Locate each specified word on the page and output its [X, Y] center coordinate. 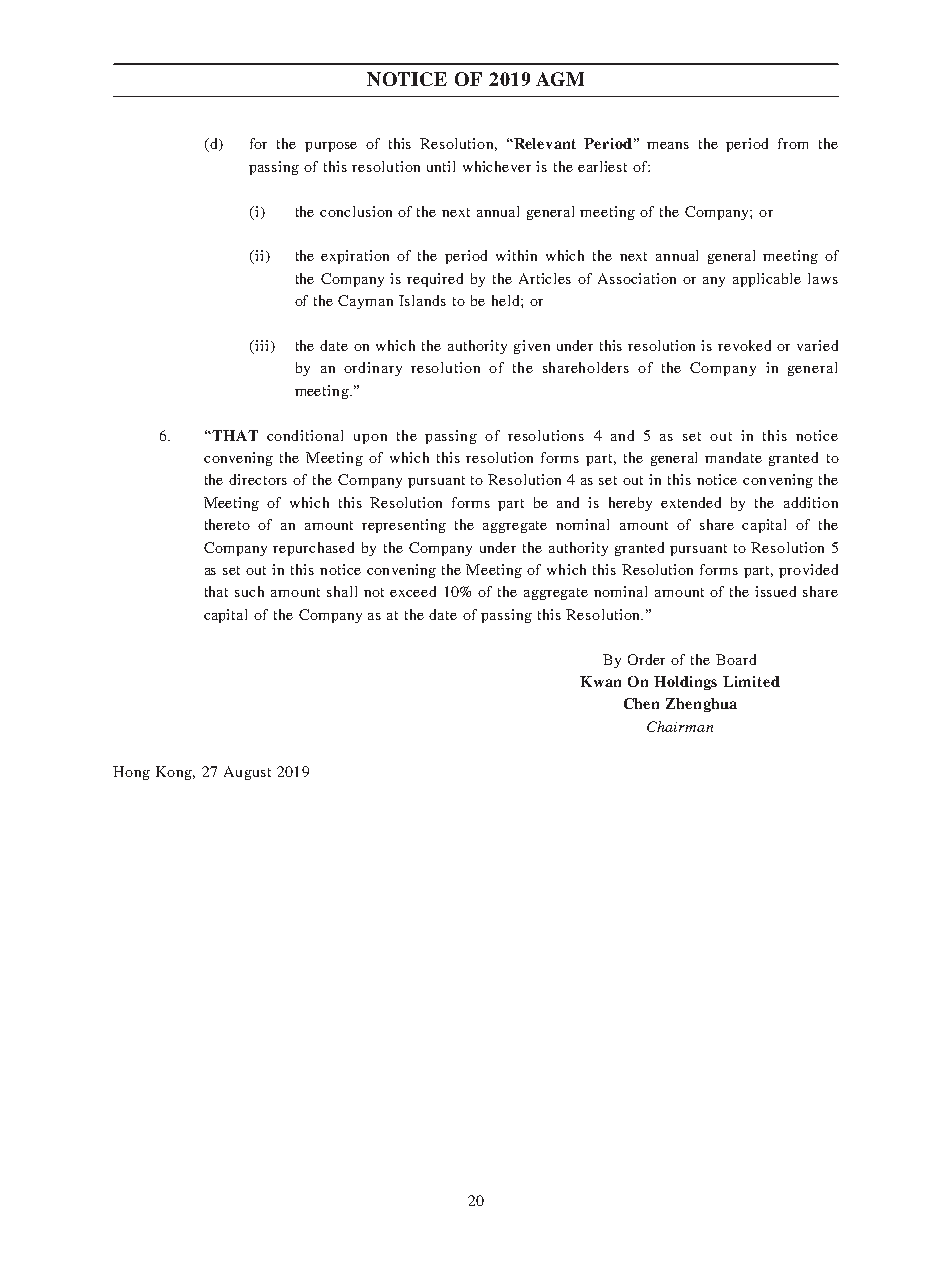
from [793, 143]
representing [404, 526]
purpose [331, 147]
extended [691, 502]
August [247, 773]
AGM [560, 79]
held [507, 300]
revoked [744, 345]
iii [260, 345]
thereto [227, 524]
